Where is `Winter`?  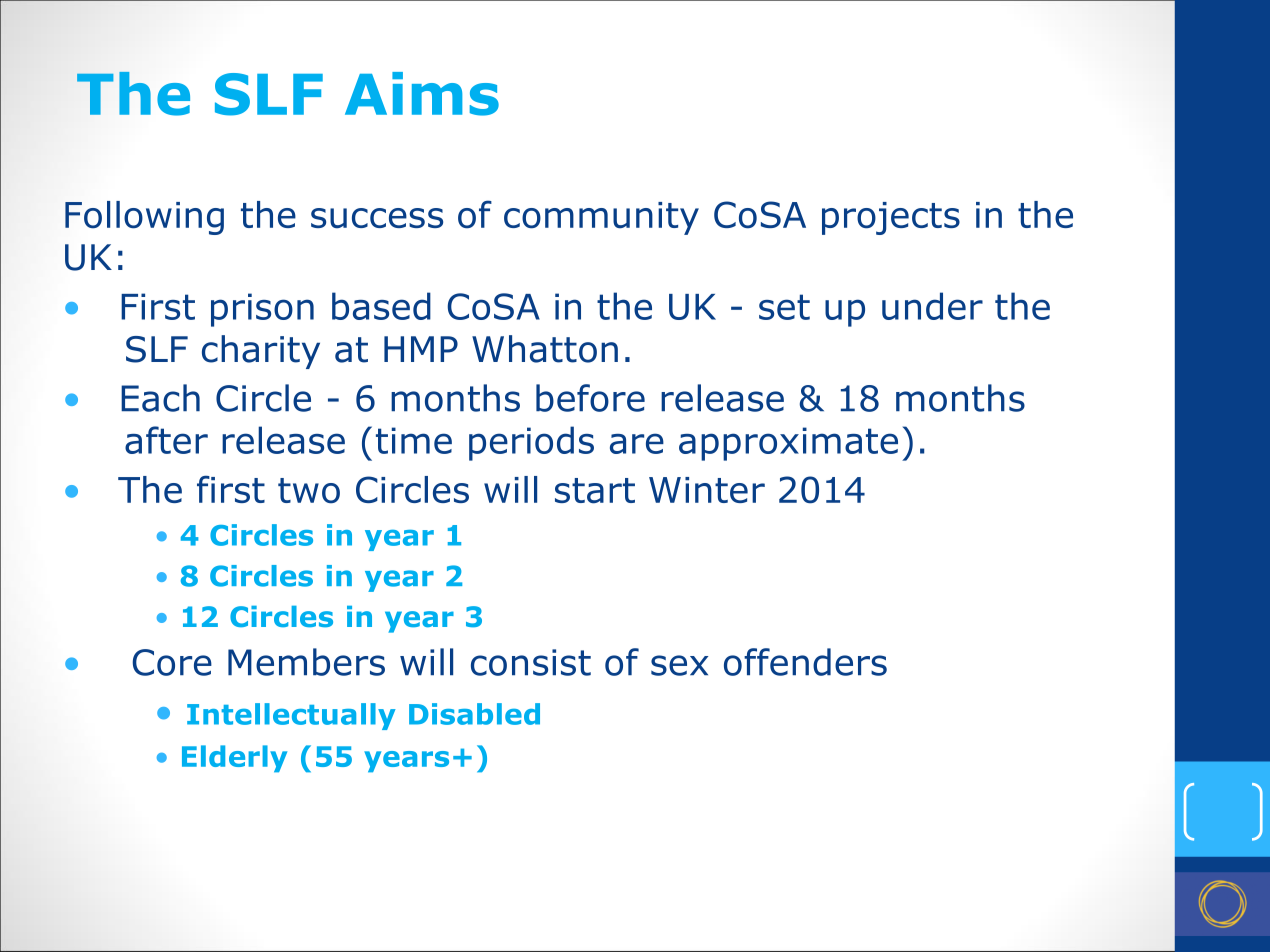
Winter is located at coordinates (707, 490).
